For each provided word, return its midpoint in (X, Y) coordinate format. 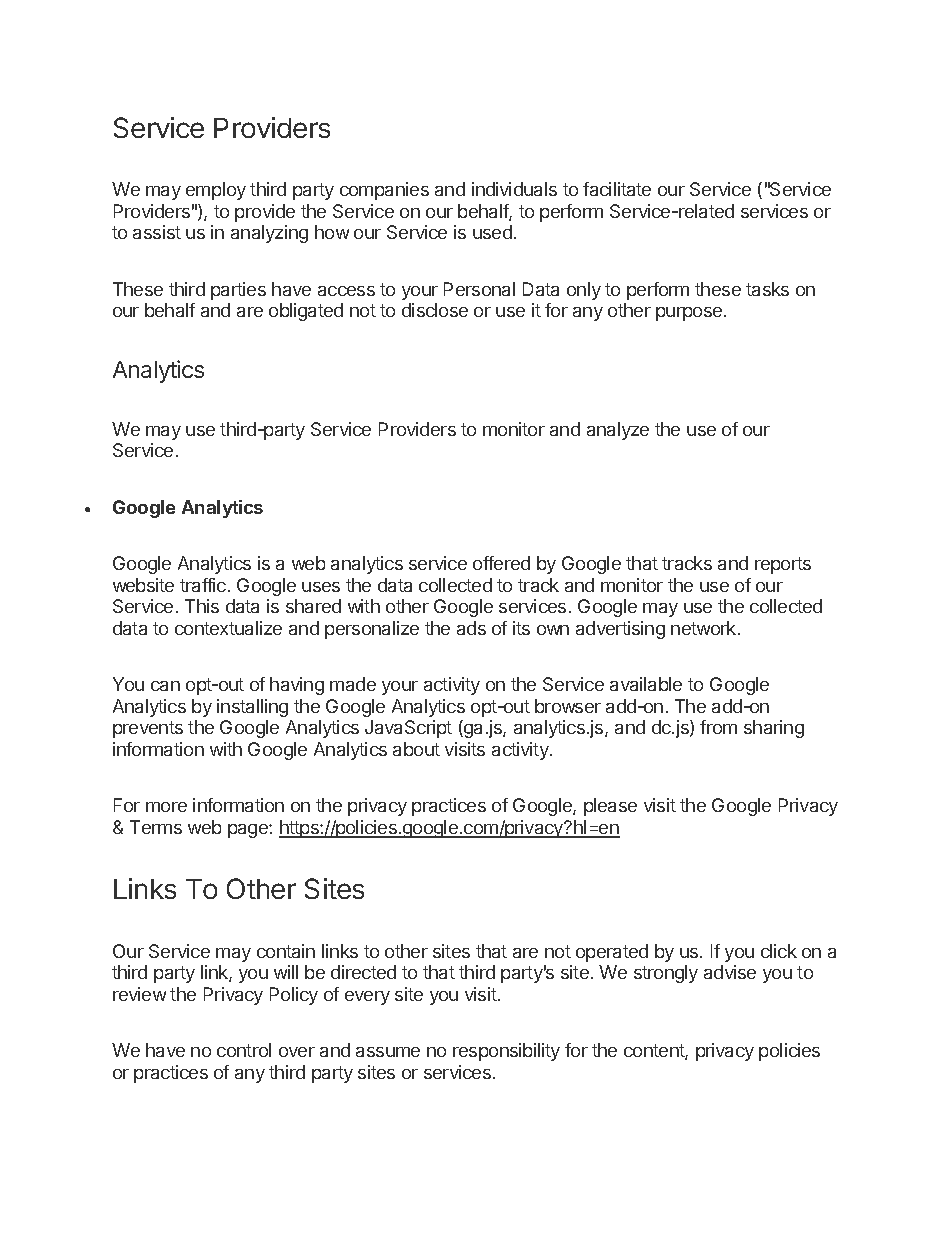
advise (730, 972)
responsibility (506, 1052)
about (416, 749)
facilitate (617, 189)
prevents (148, 729)
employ (216, 191)
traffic (203, 585)
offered (501, 563)
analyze (618, 431)
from (718, 727)
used (492, 232)
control (244, 1050)
